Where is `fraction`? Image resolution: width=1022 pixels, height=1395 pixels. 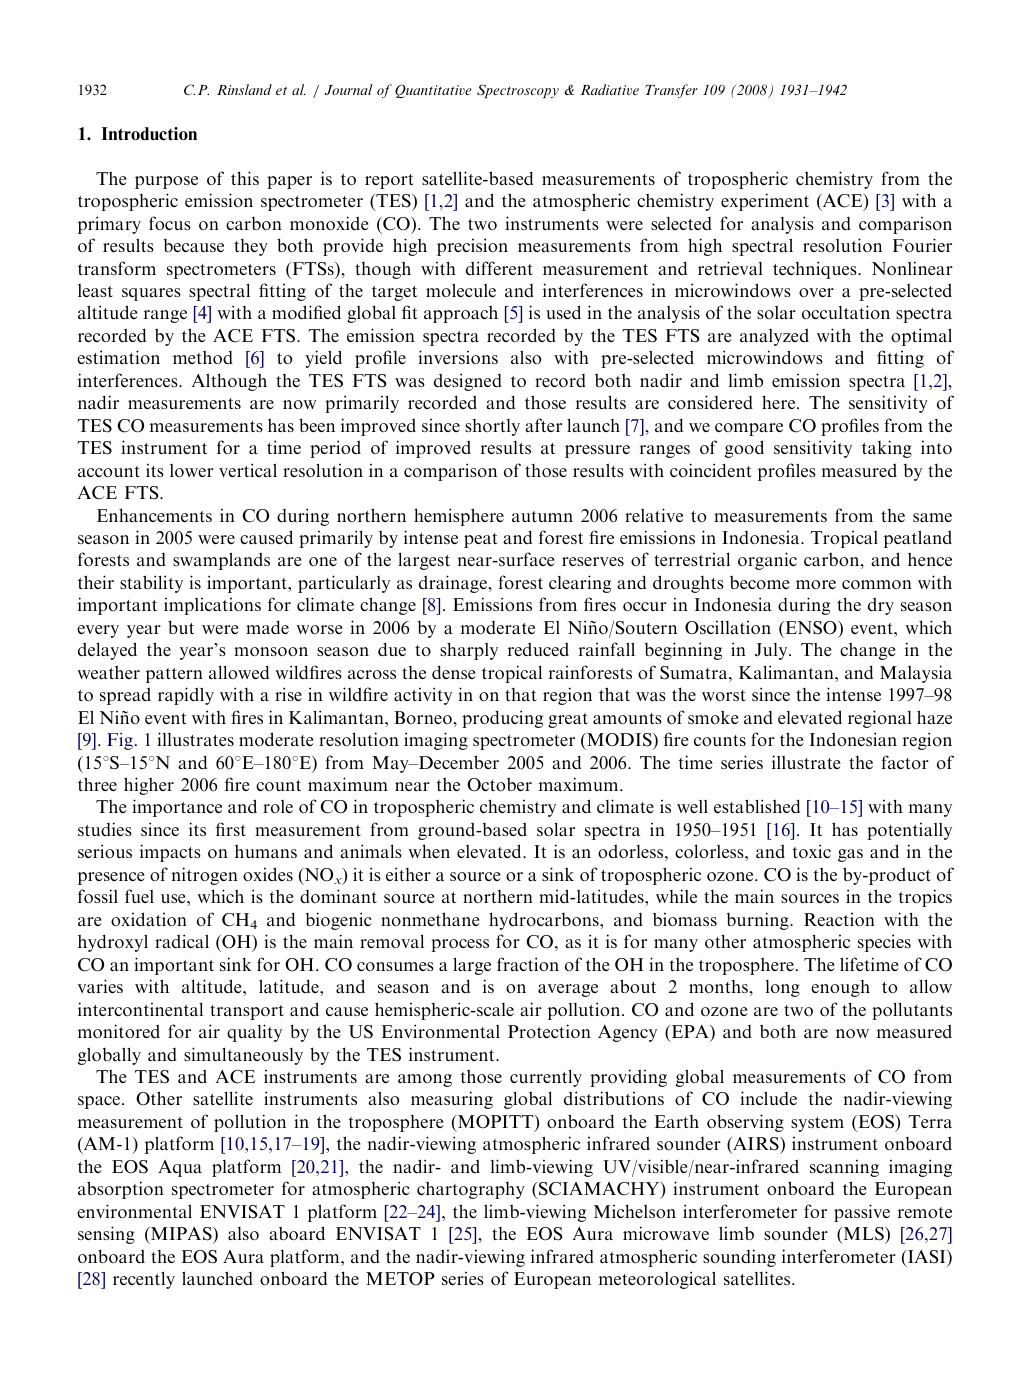 fraction is located at coordinates (528, 964).
